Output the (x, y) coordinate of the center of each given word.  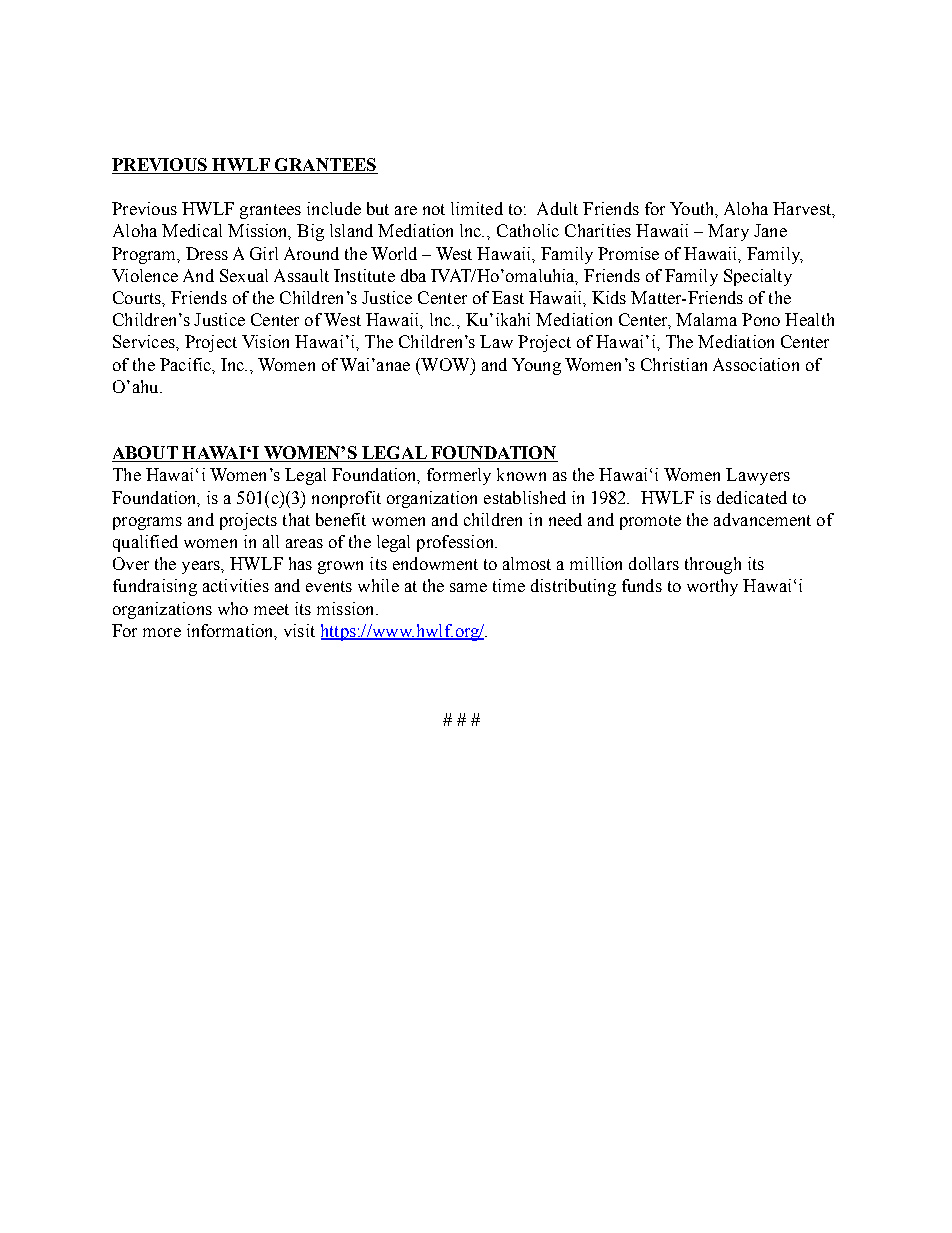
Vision (265, 341)
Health (809, 319)
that (296, 519)
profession (457, 543)
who (233, 608)
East (508, 297)
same (468, 587)
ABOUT (146, 454)
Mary (728, 232)
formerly (459, 476)
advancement (762, 519)
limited (477, 208)
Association (756, 364)
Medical (192, 230)
